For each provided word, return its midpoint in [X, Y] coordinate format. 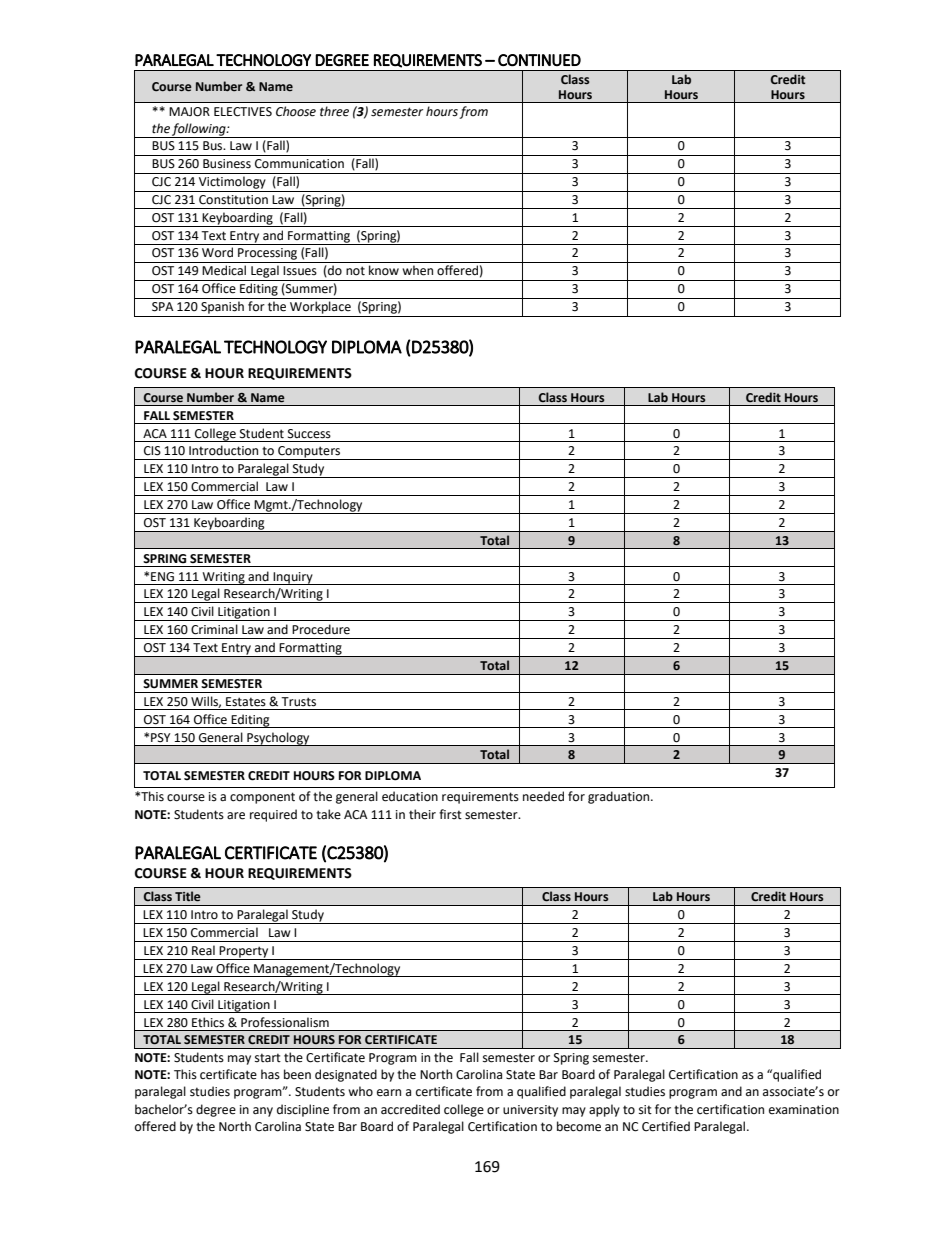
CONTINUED [539, 60]
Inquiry [293, 578]
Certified [666, 1126]
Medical [224, 270]
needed [543, 796]
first [450, 814]
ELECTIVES [243, 112]
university [530, 1111]
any [263, 1112]
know [384, 270]
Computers [309, 453]
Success [309, 434]
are [236, 816]
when [417, 270]
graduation [620, 797]
